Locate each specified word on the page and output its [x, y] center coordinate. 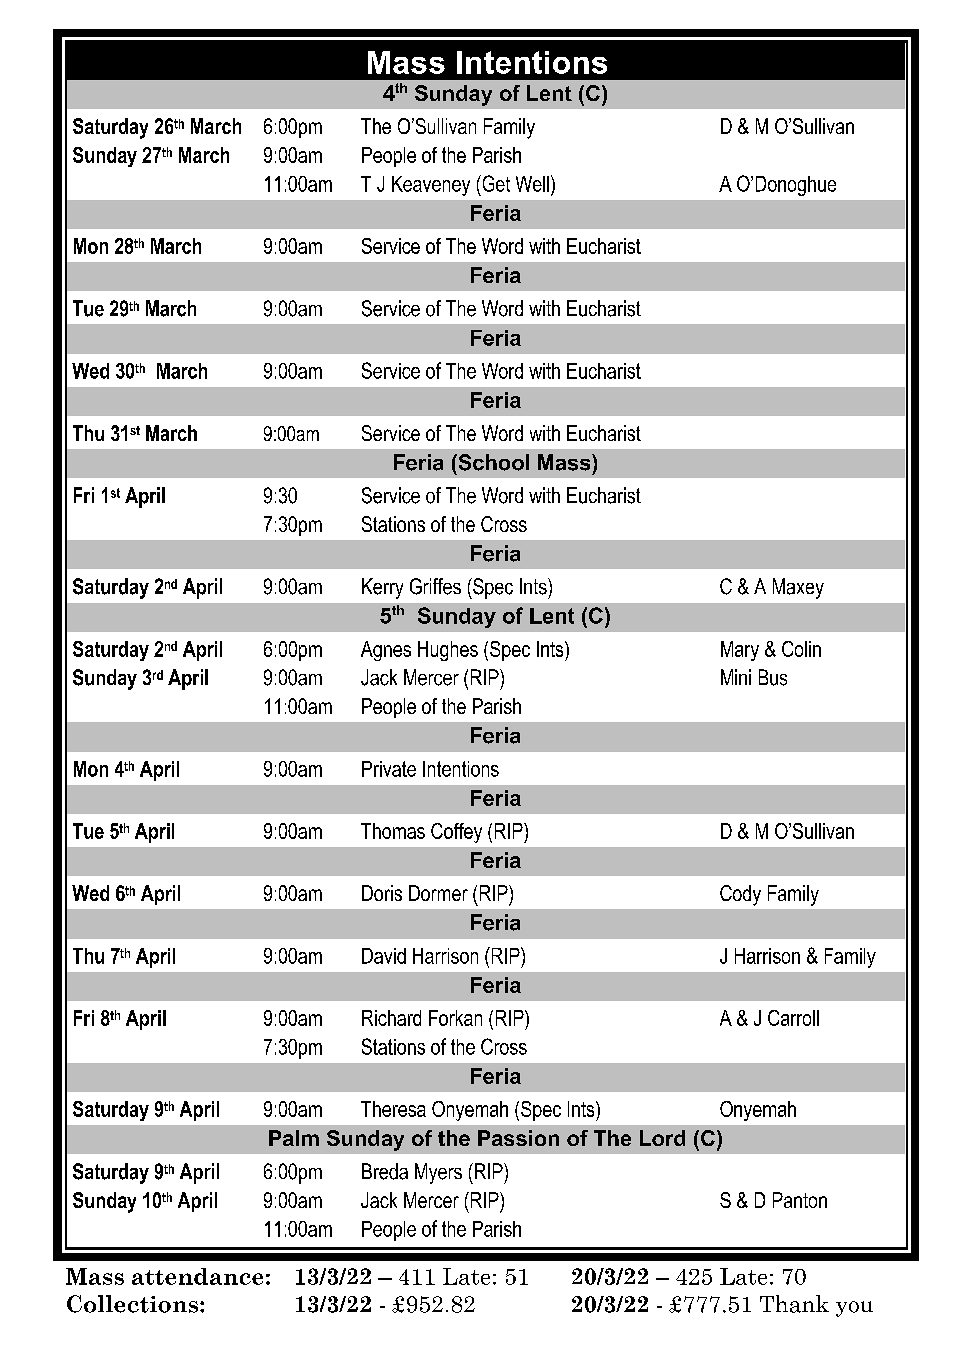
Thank [794, 1304]
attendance [197, 1276]
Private [389, 769]
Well [532, 184]
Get [495, 183]
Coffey [456, 833]
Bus [773, 677]
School [492, 462]
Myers [438, 1173]
